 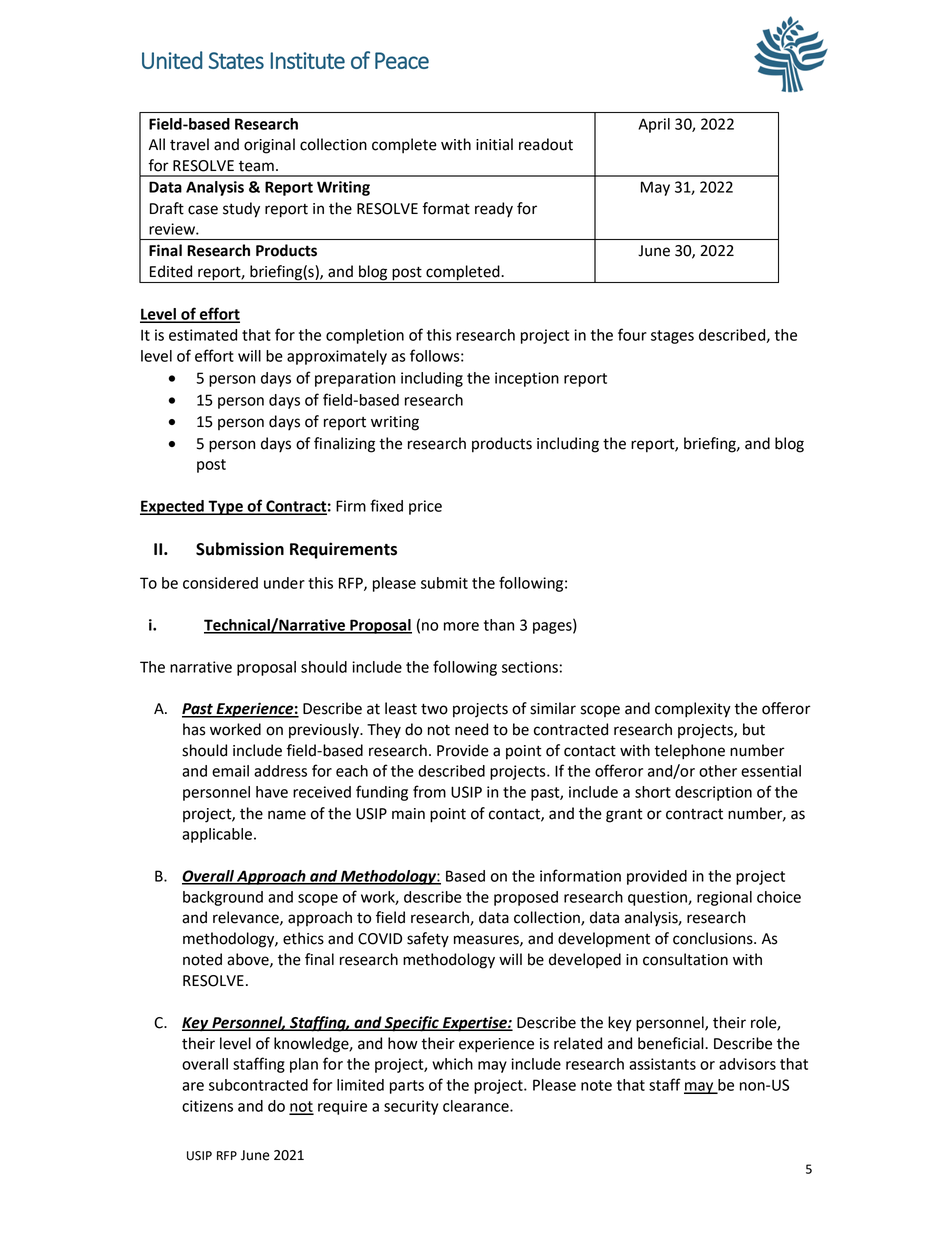 I want to click on States, so click(x=236, y=60).
